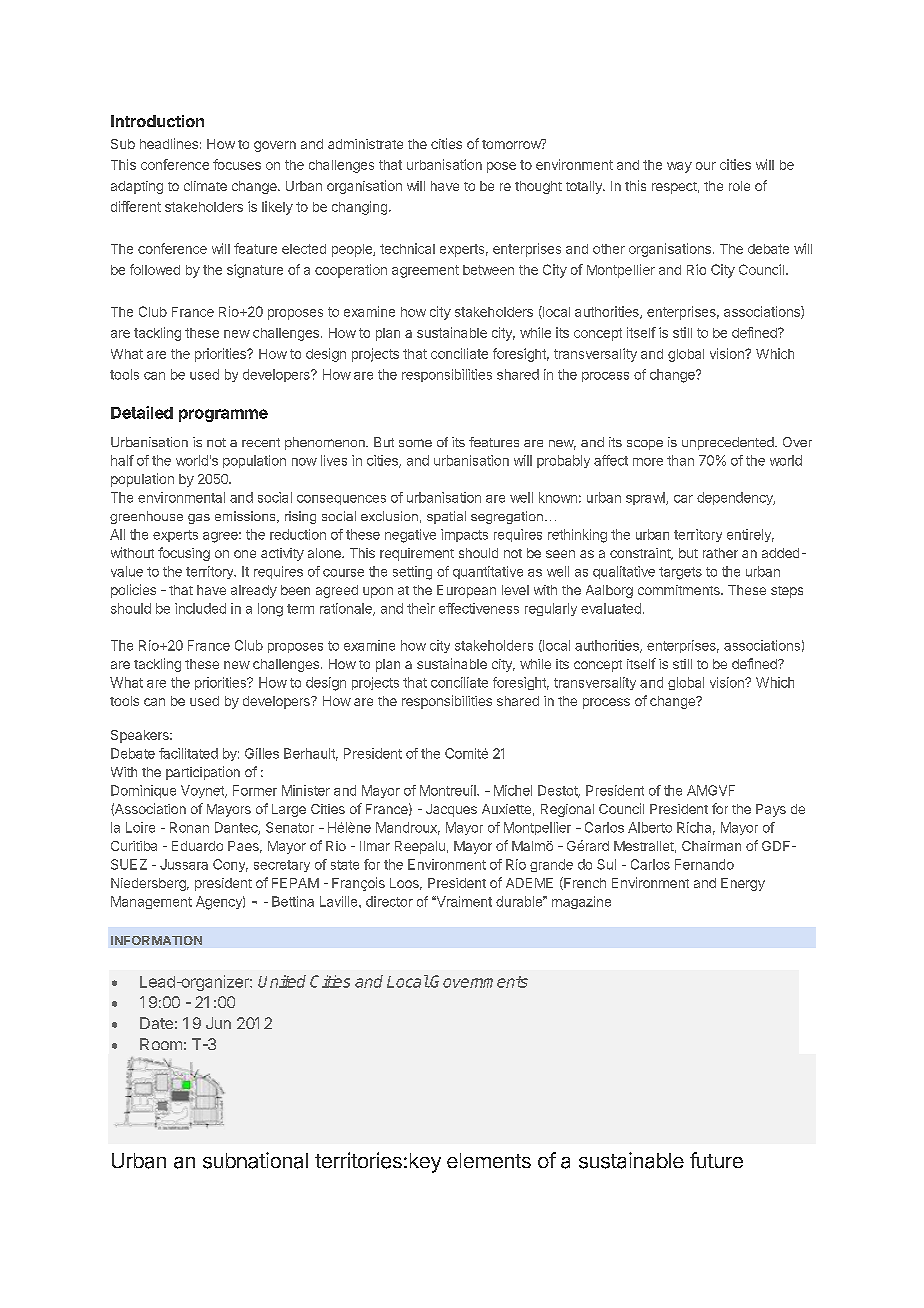 The width and height of the document is (924, 1308). Describe the element at coordinates (169, 143) in the document. I see `headlines` at that location.
